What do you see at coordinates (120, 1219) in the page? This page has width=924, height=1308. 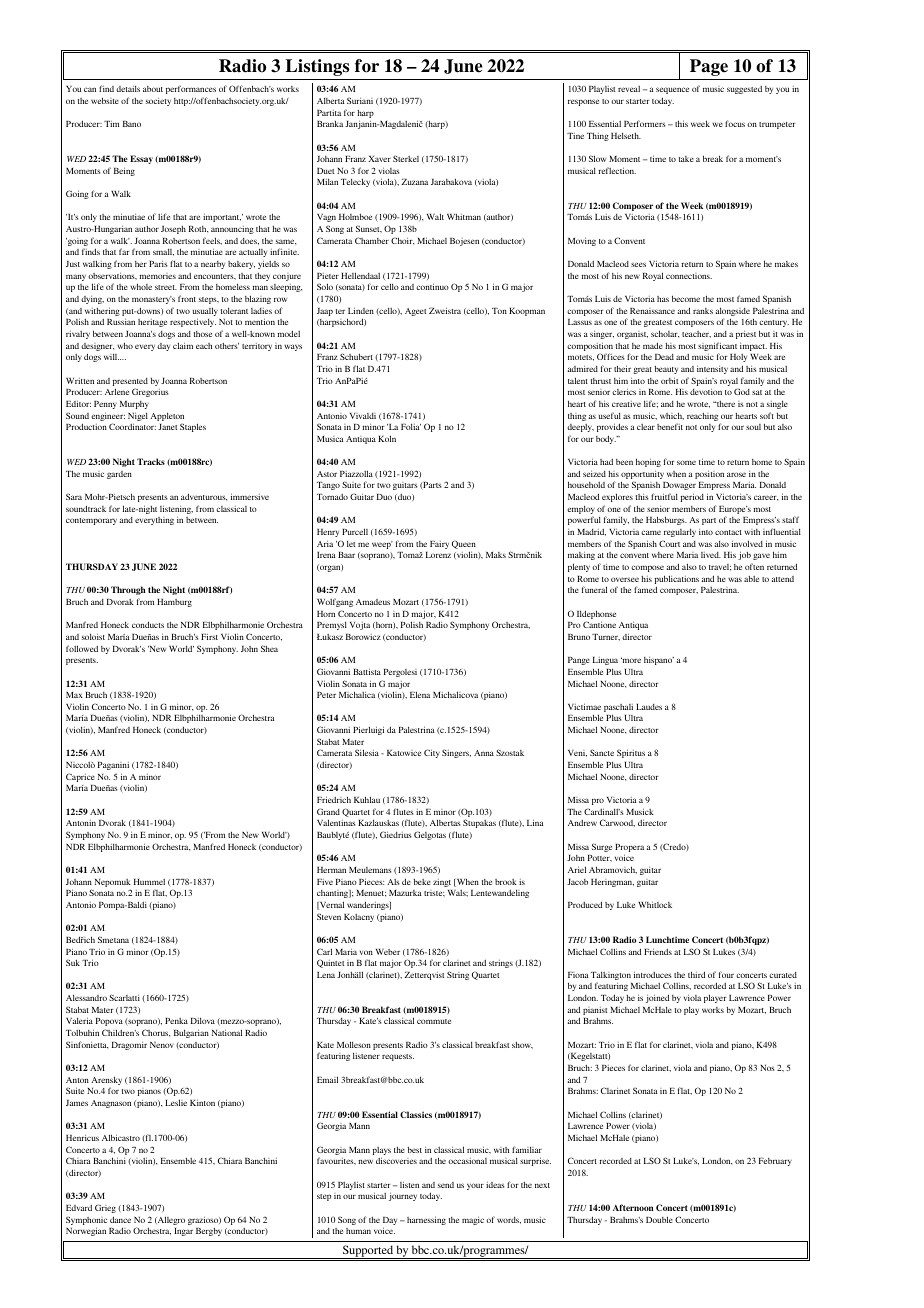 I see `dance` at bounding box center [120, 1219].
